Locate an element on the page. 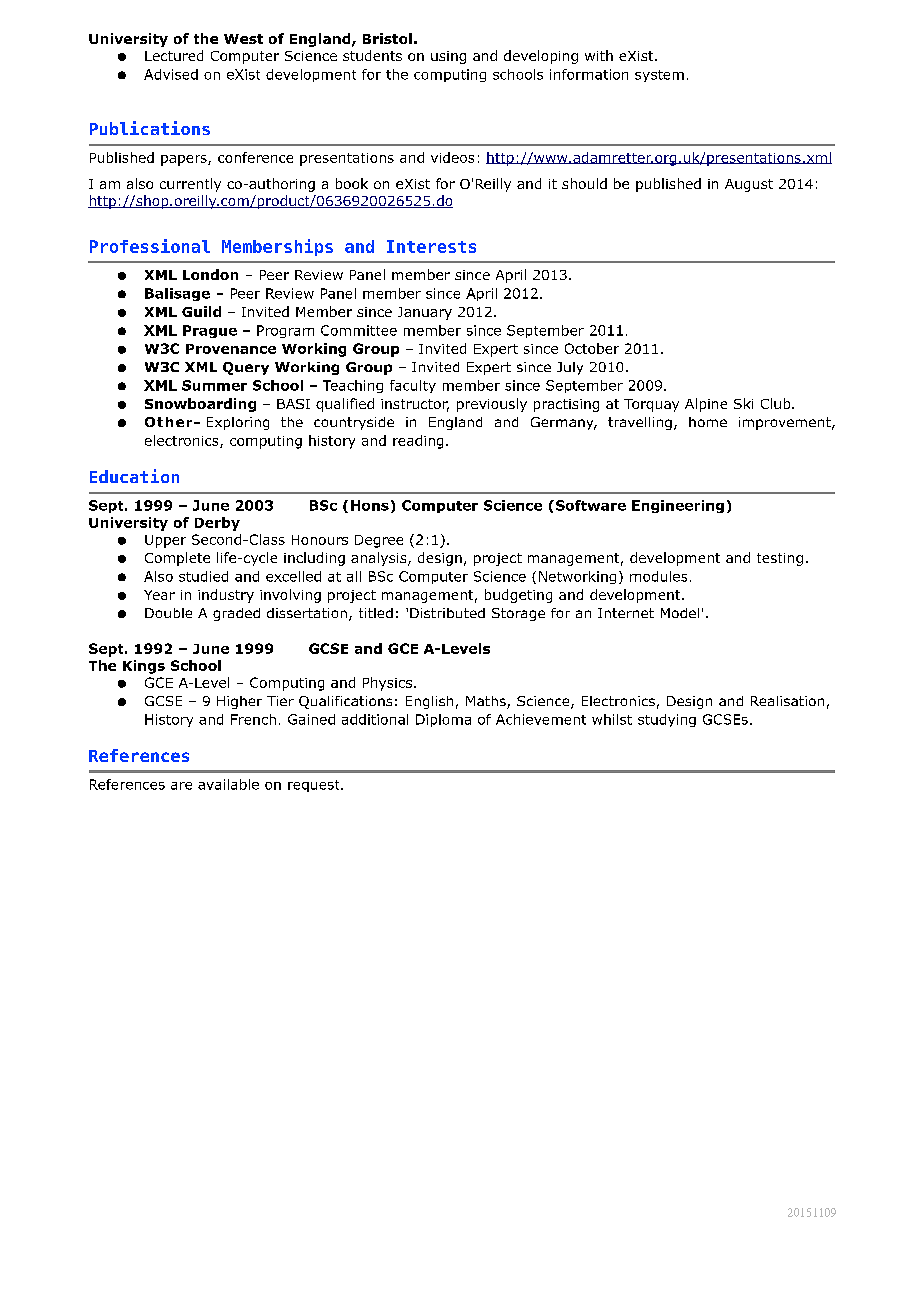 This document has height=1308, width=924. Derby is located at coordinates (217, 524).
